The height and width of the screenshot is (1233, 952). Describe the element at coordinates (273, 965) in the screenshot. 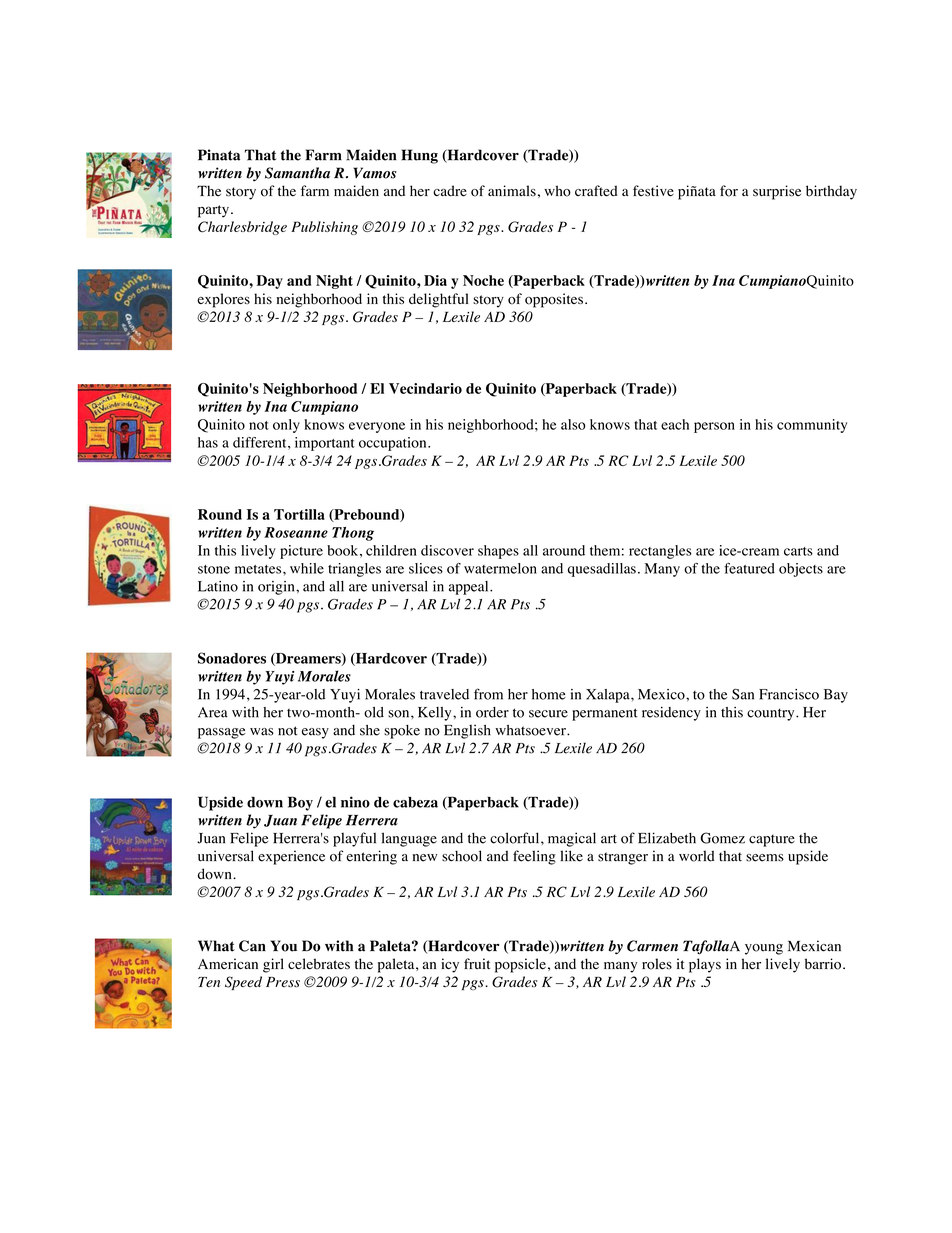

I see `girl` at that location.
